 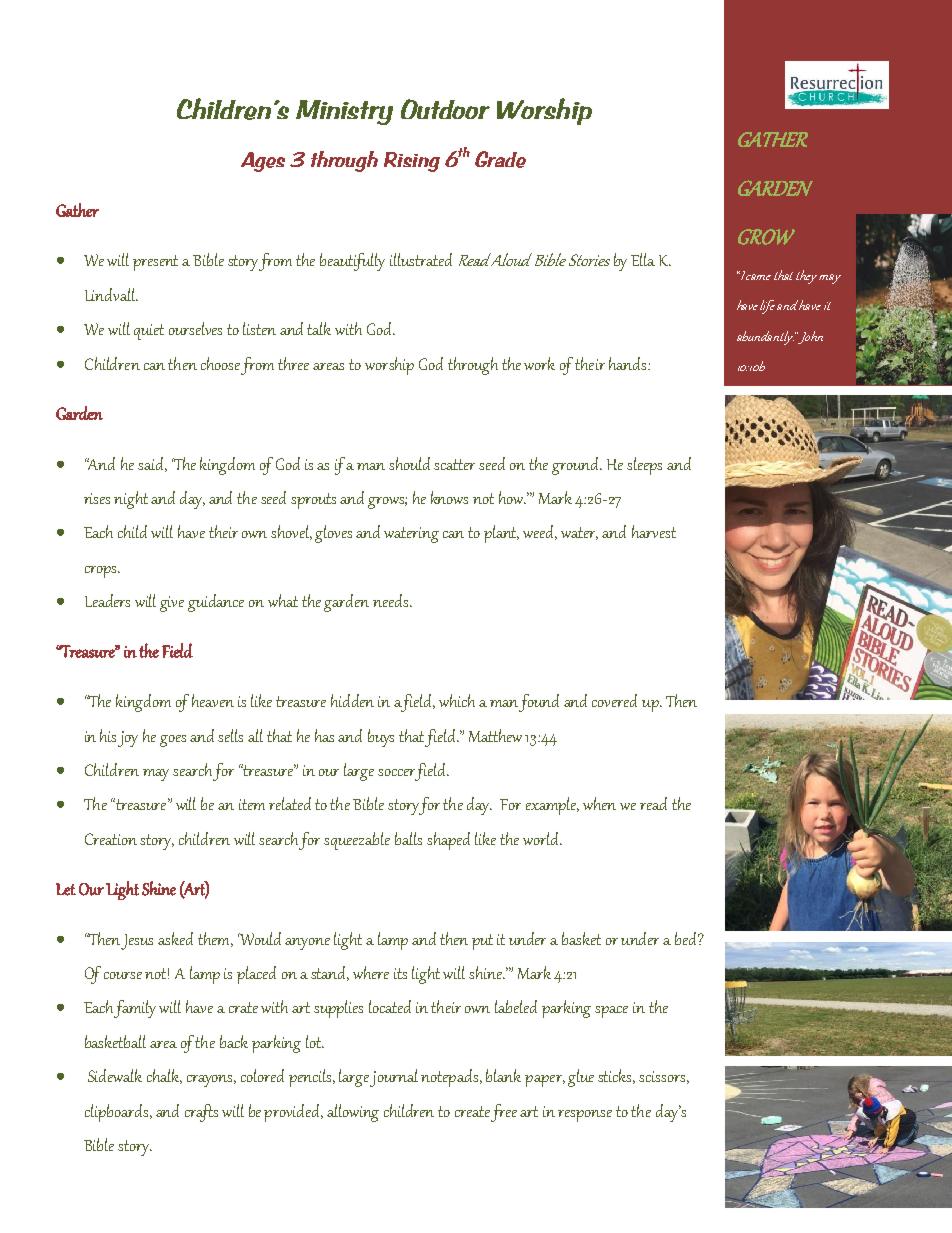 I want to click on weed, so click(x=540, y=532).
